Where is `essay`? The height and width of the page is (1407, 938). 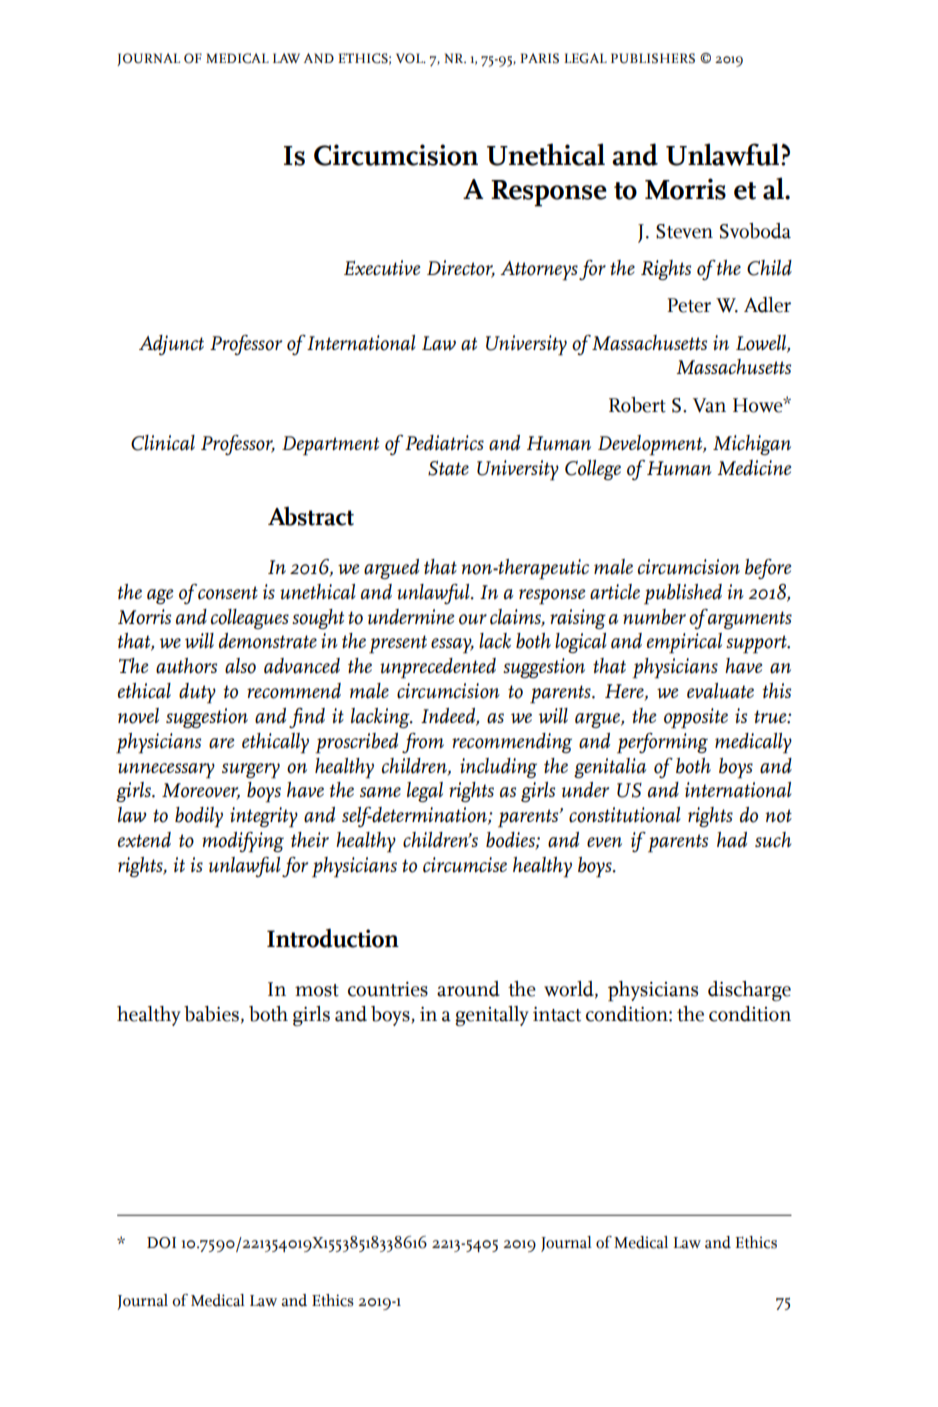 essay is located at coordinates (452, 646).
